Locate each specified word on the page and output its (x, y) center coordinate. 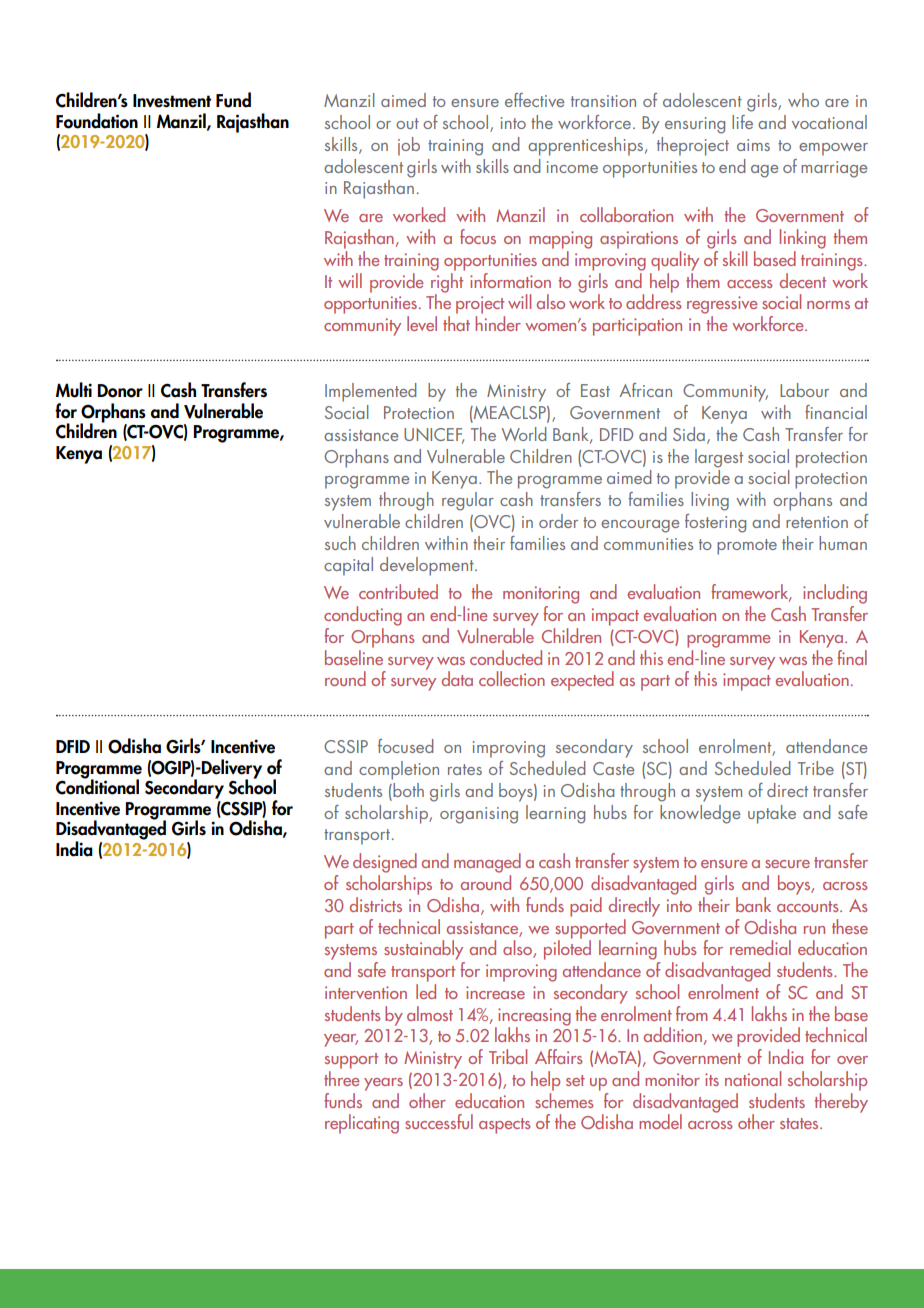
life (742, 122)
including (835, 594)
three (341, 1078)
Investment (172, 101)
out (407, 123)
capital (348, 566)
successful (439, 1121)
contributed (398, 591)
